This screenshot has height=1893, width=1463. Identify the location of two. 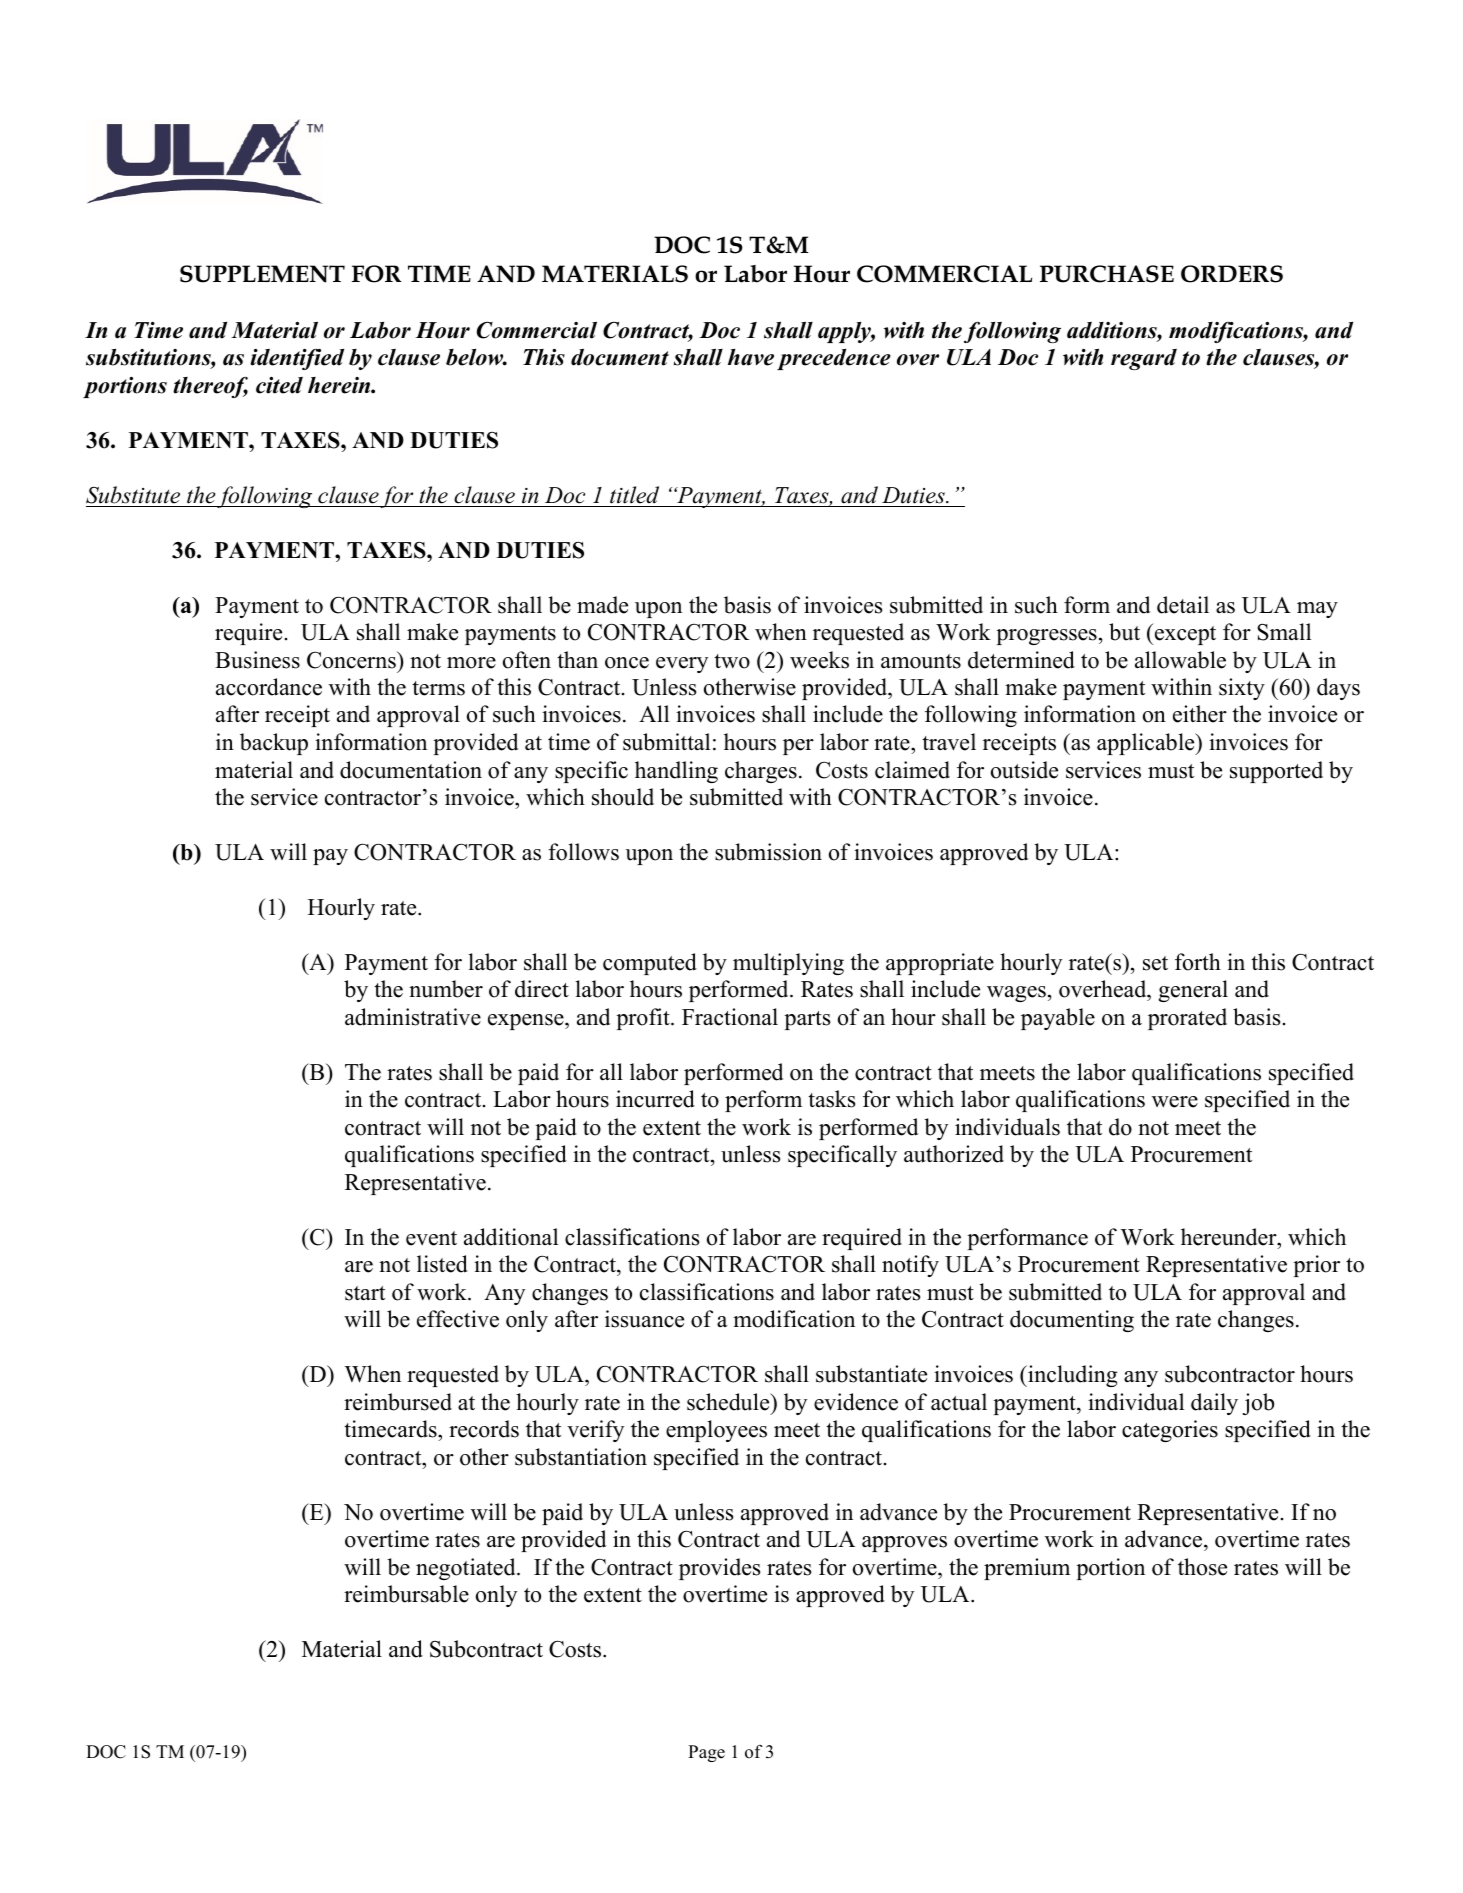
(732, 661).
